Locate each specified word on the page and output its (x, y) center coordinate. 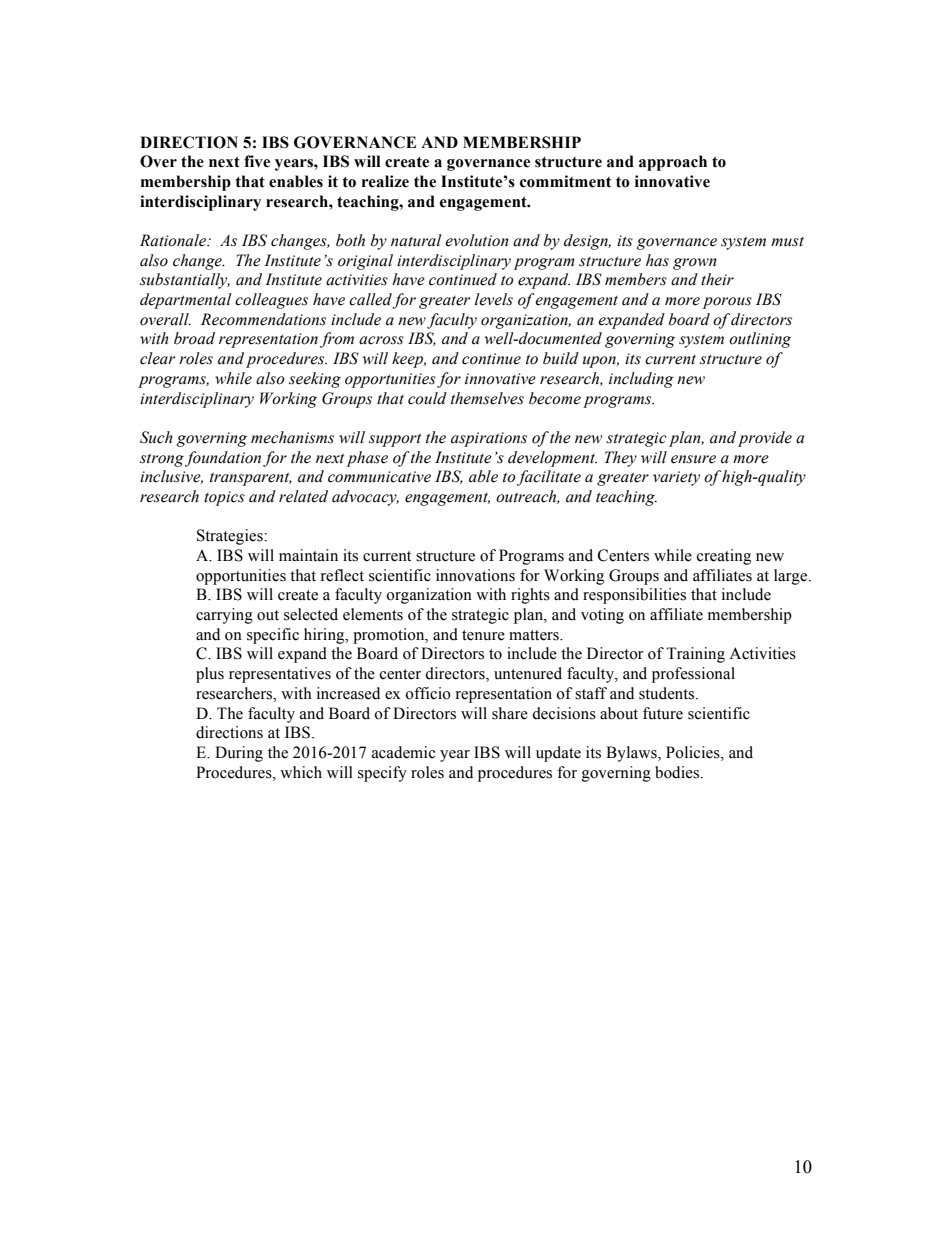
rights (530, 596)
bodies (678, 772)
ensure (693, 459)
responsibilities (634, 596)
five (257, 161)
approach (673, 163)
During (239, 754)
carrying (224, 616)
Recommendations (263, 319)
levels (494, 299)
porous (727, 303)
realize (385, 181)
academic (403, 752)
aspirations (489, 439)
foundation (223, 459)
